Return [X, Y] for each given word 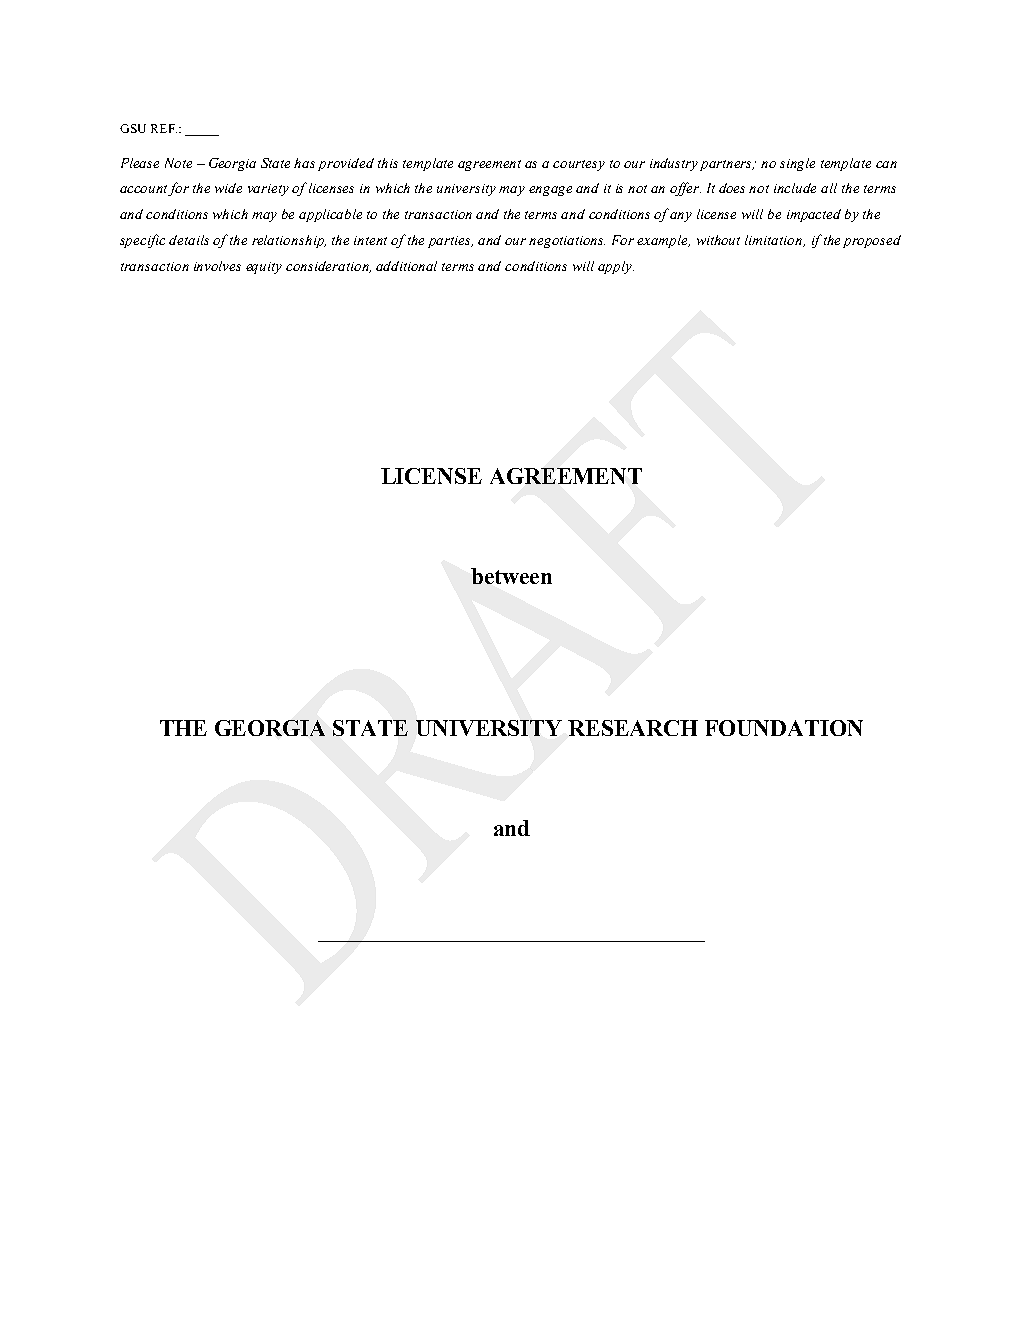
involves [217, 266]
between [511, 576]
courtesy [579, 165]
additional [406, 266]
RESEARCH [633, 728]
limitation [775, 241]
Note [178, 163]
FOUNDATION [784, 728]
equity [264, 268]
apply [616, 267]
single [797, 164]
